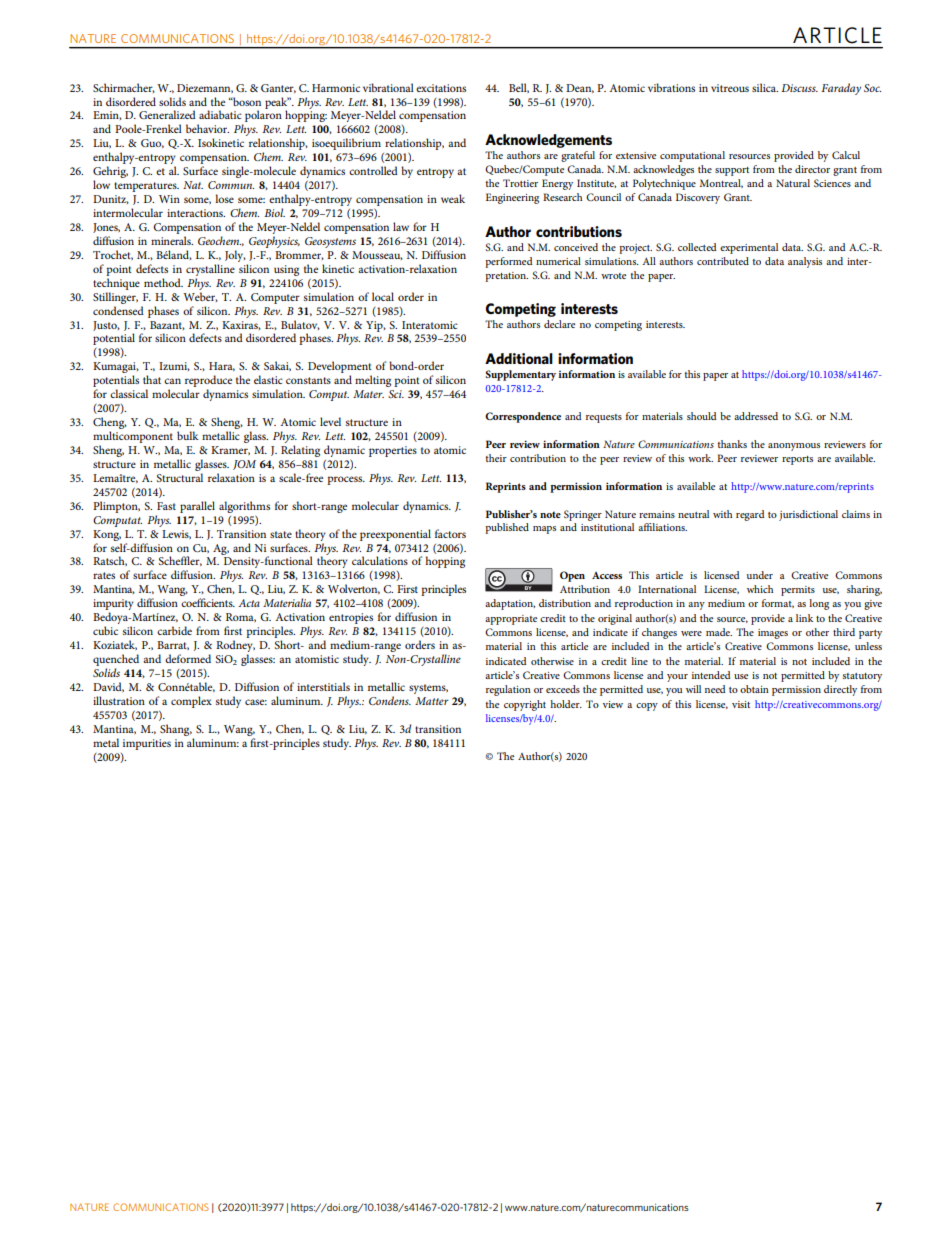 Image resolution: width=952 pixels, height=1251 pixels. Describe the element at coordinates (432, 701) in the screenshot. I see `Matter` at that location.
